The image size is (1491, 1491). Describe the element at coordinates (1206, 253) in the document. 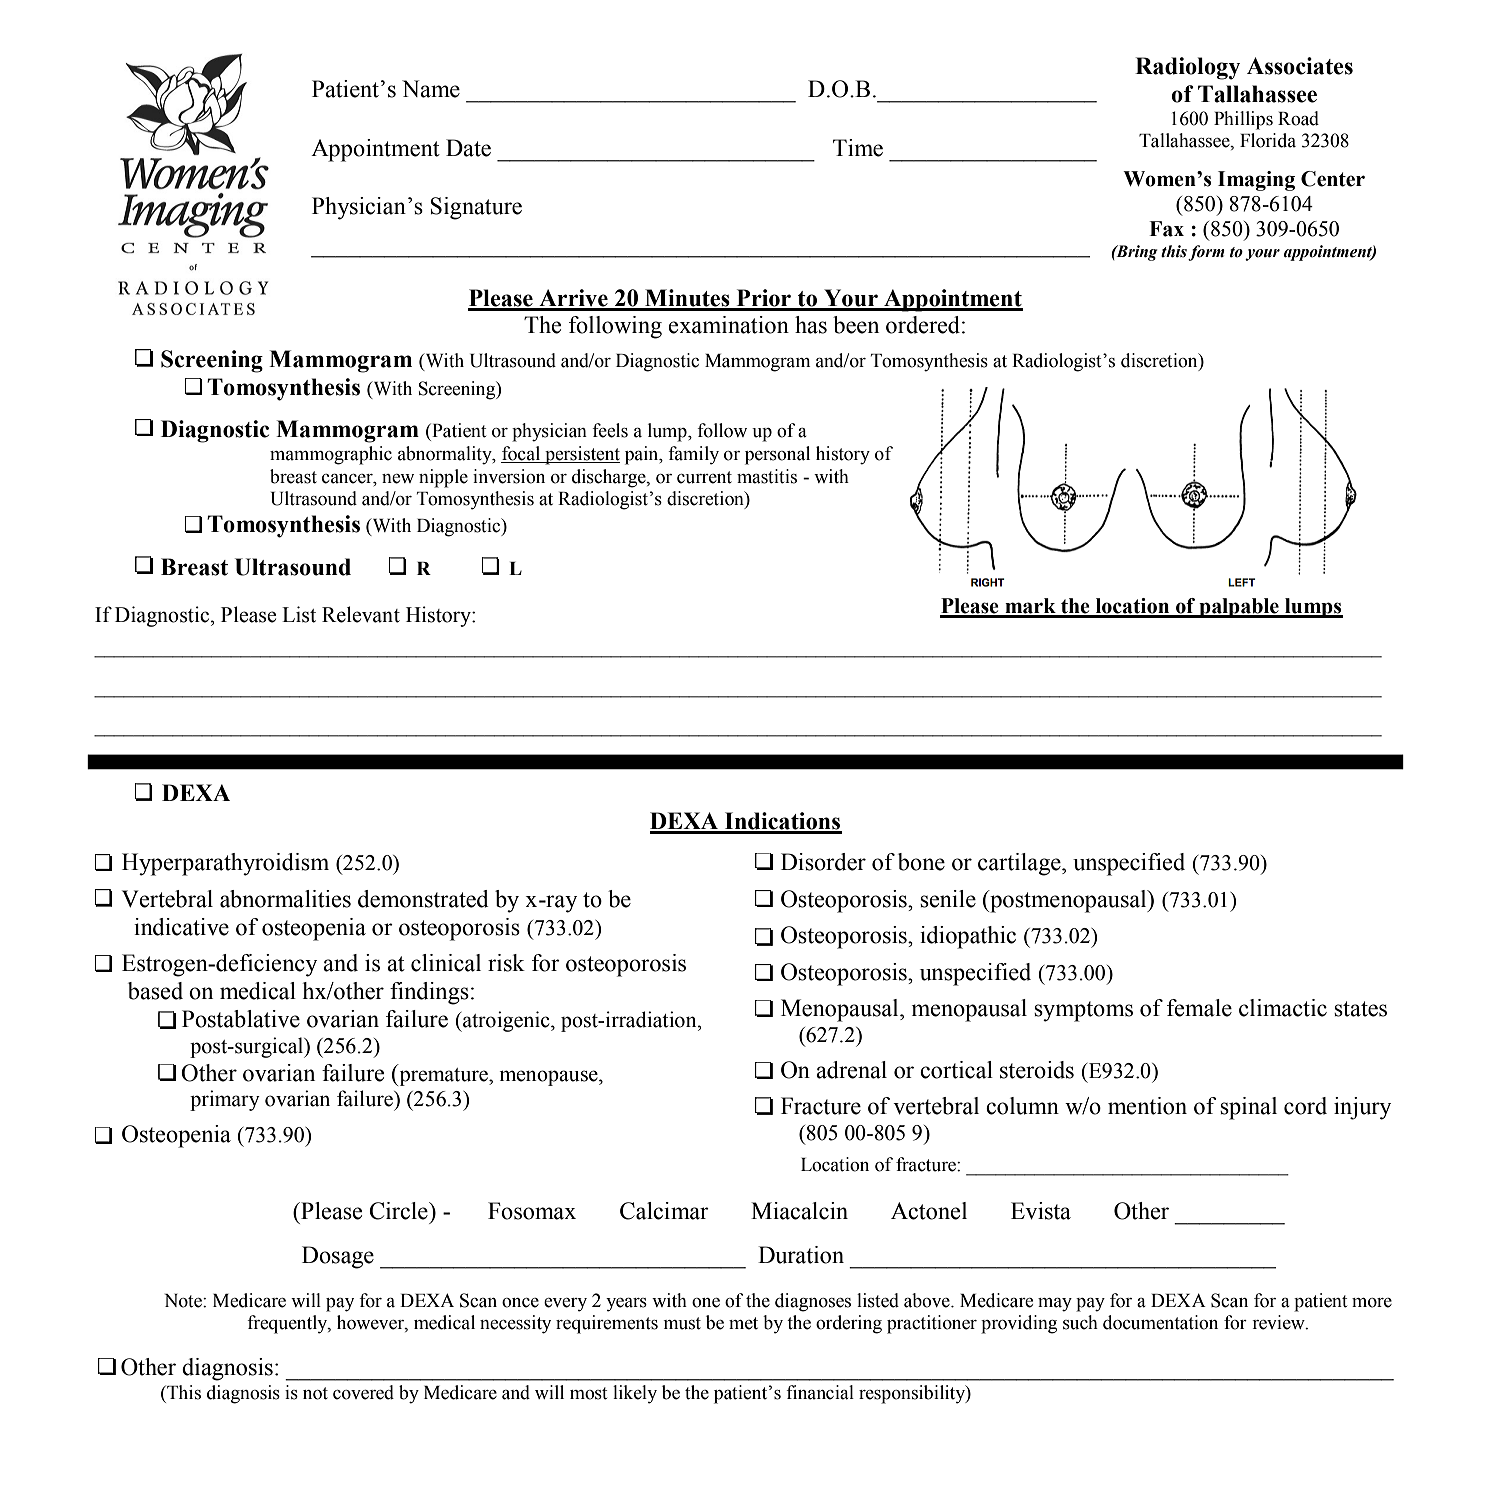

I see `form` at that location.
